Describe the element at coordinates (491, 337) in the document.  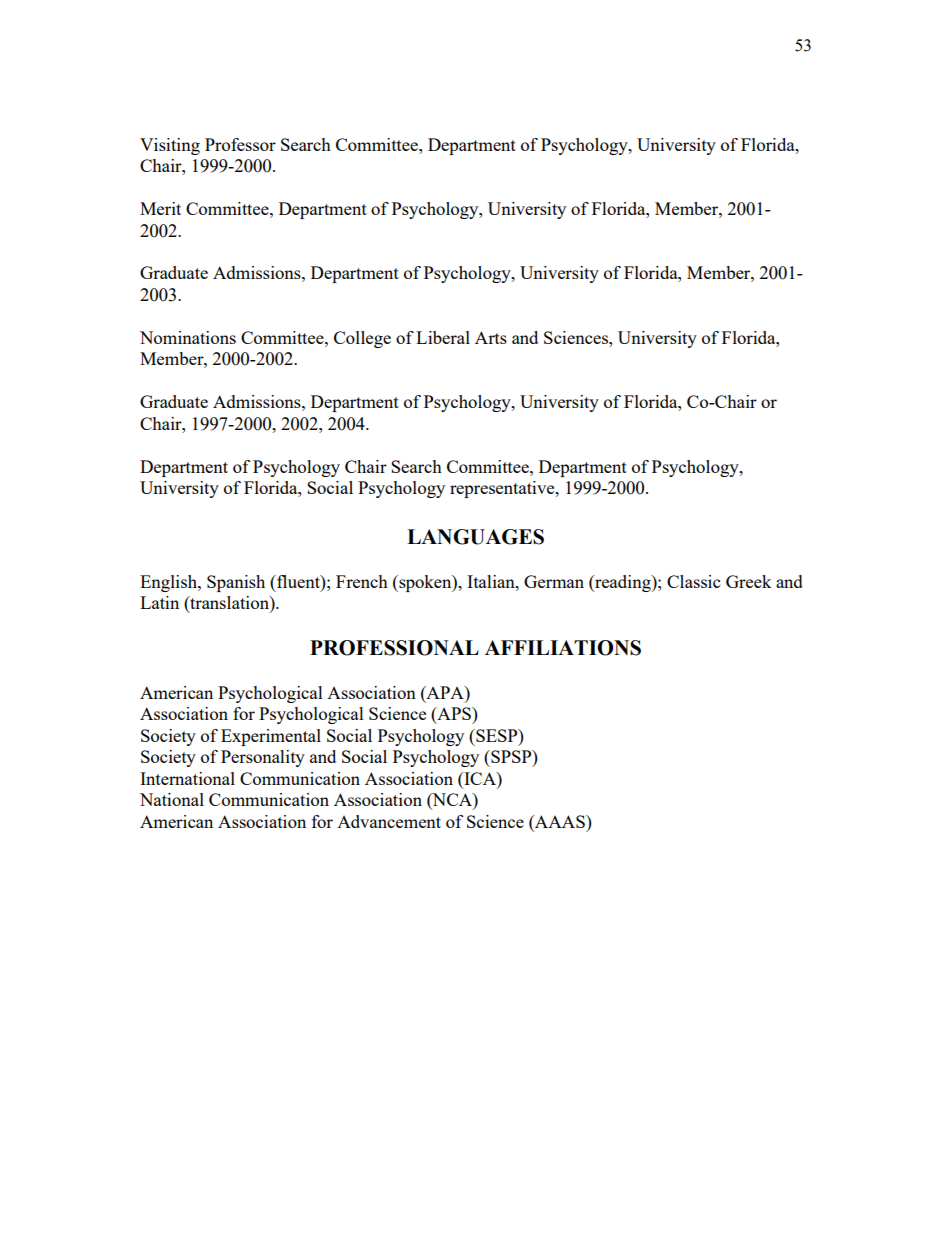
I see `Arts` at that location.
